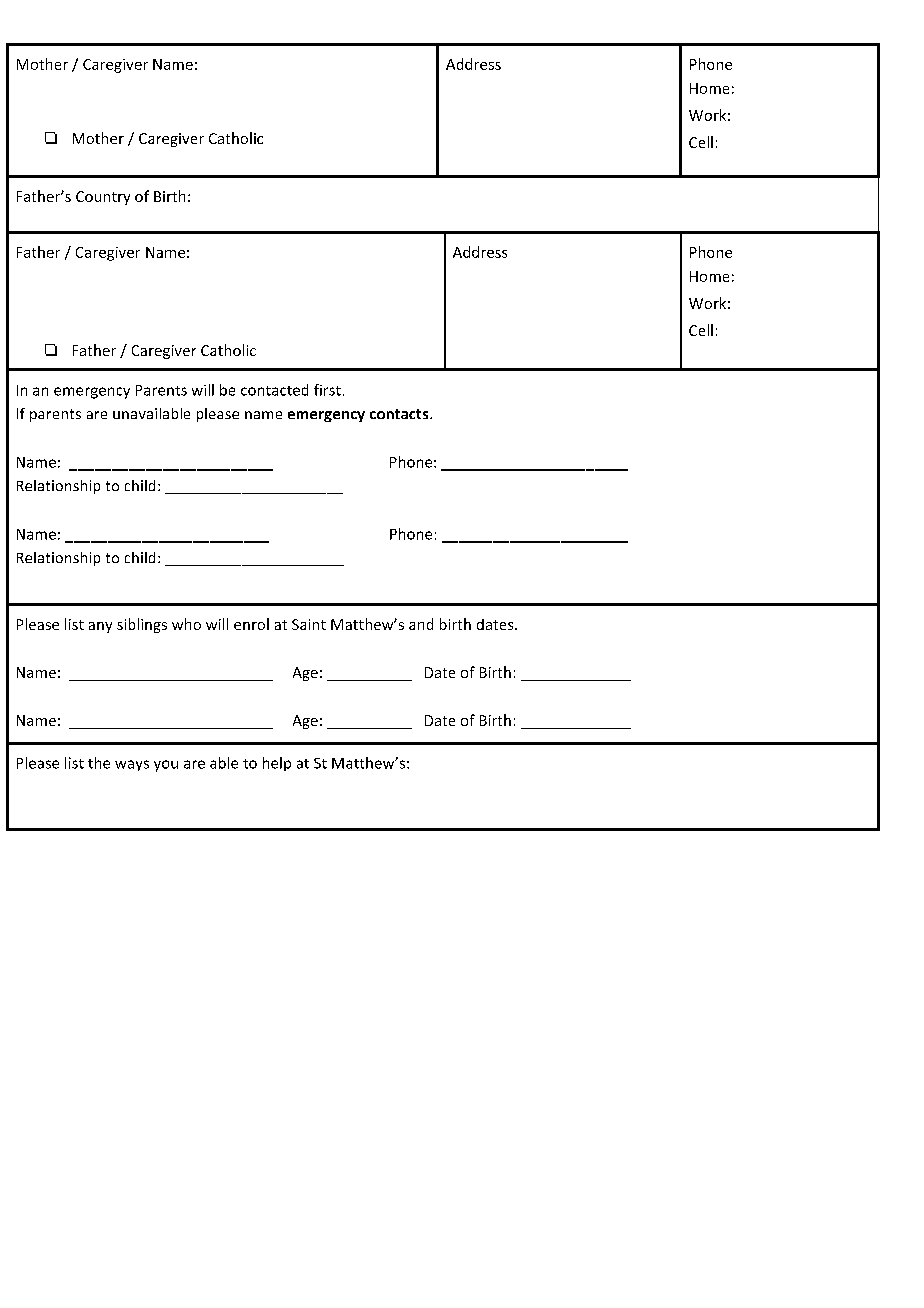 This image has height=1308, width=924. Describe the element at coordinates (251, 624) in the image. I see `enrol` at that location.
